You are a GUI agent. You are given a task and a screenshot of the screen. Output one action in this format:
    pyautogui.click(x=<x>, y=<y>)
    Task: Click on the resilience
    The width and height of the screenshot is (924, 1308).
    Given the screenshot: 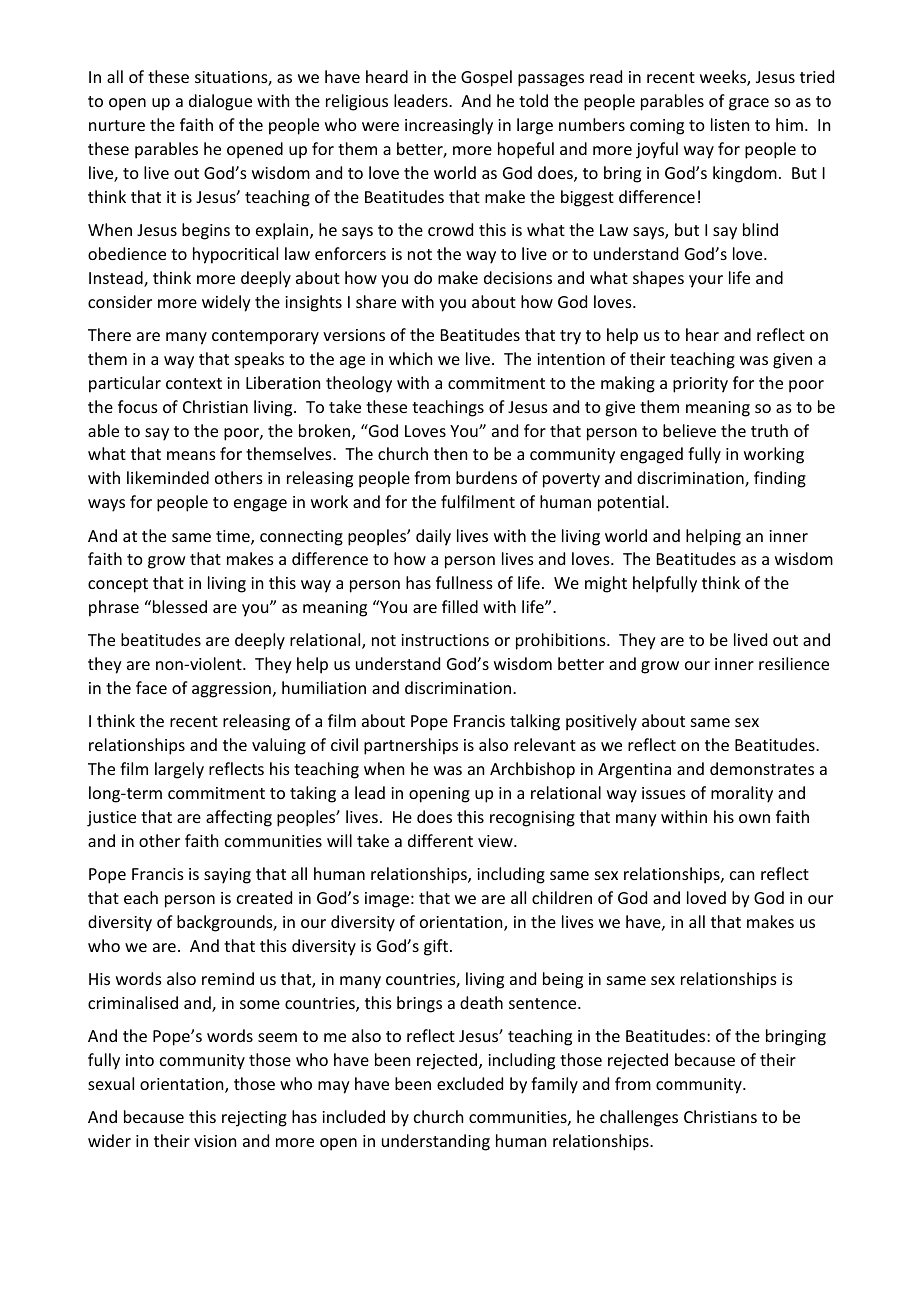 What is the action you would take?
    pyautogui.click(x=794, y=663)
